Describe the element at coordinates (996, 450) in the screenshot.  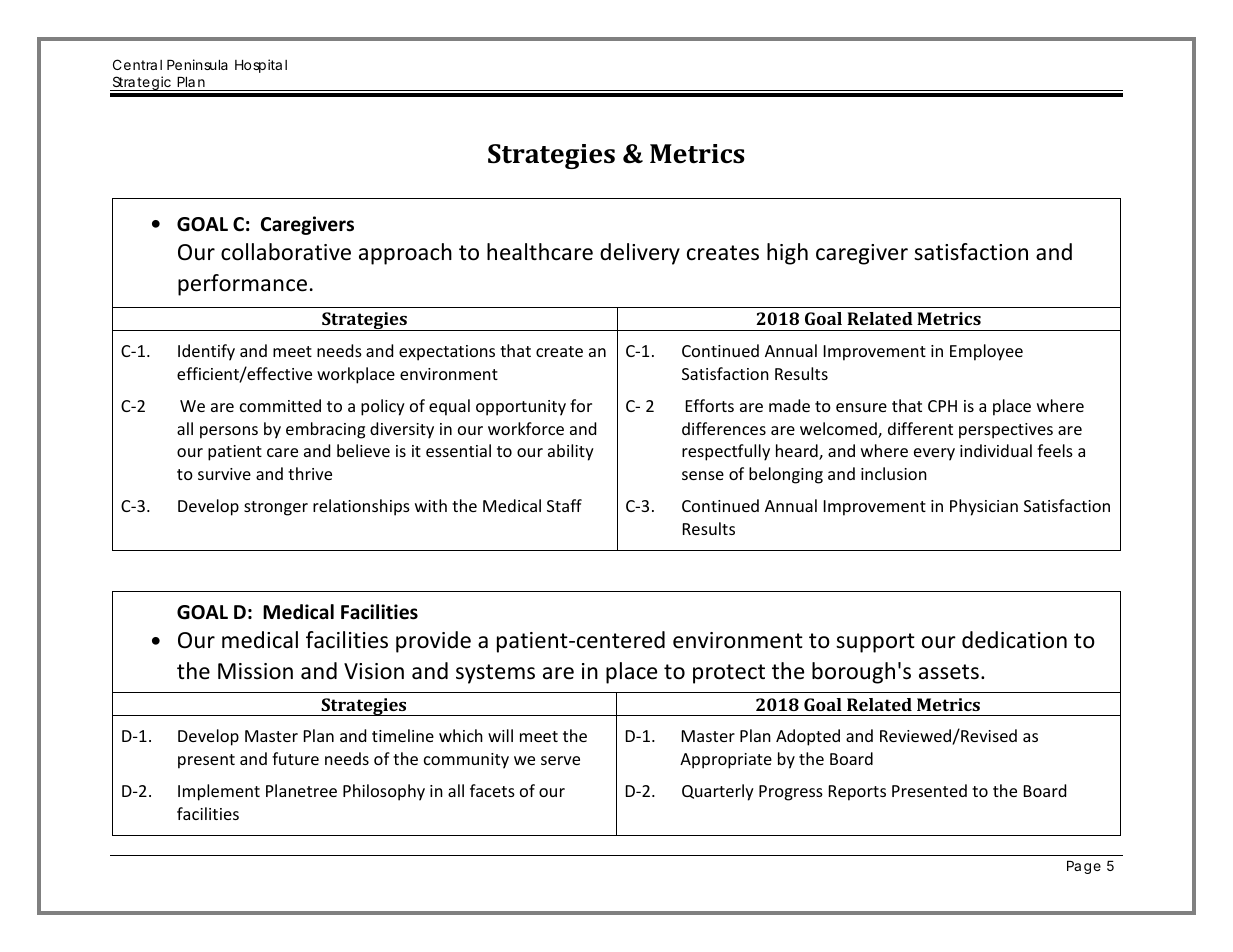
I see `individual` at that location.
